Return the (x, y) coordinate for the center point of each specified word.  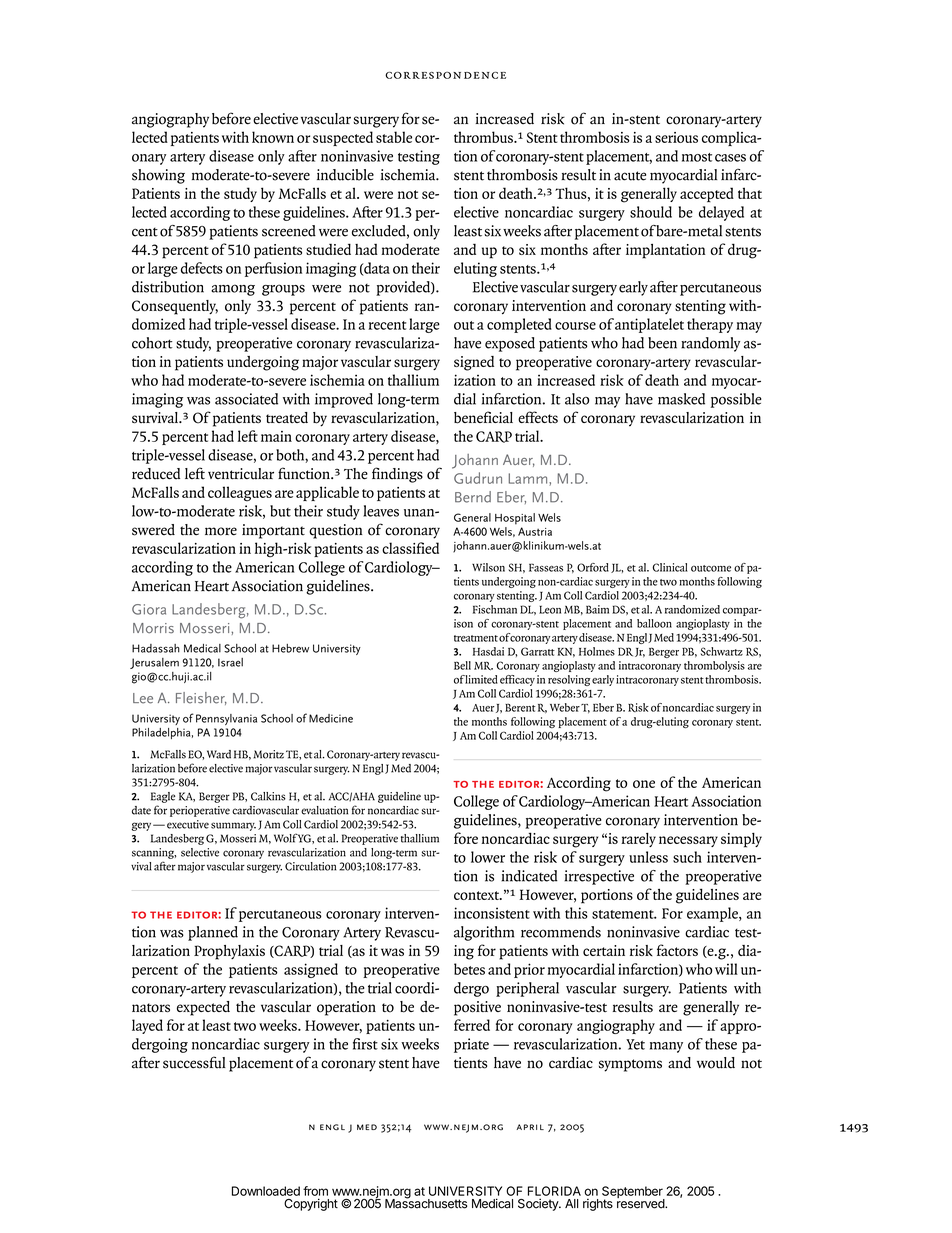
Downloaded (266, 1191)
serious (676, 137)
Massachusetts (426, 1203)
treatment (476, 638)
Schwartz (722, 651)
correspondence (445, 75)
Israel (230, 662)
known (273, 137)
